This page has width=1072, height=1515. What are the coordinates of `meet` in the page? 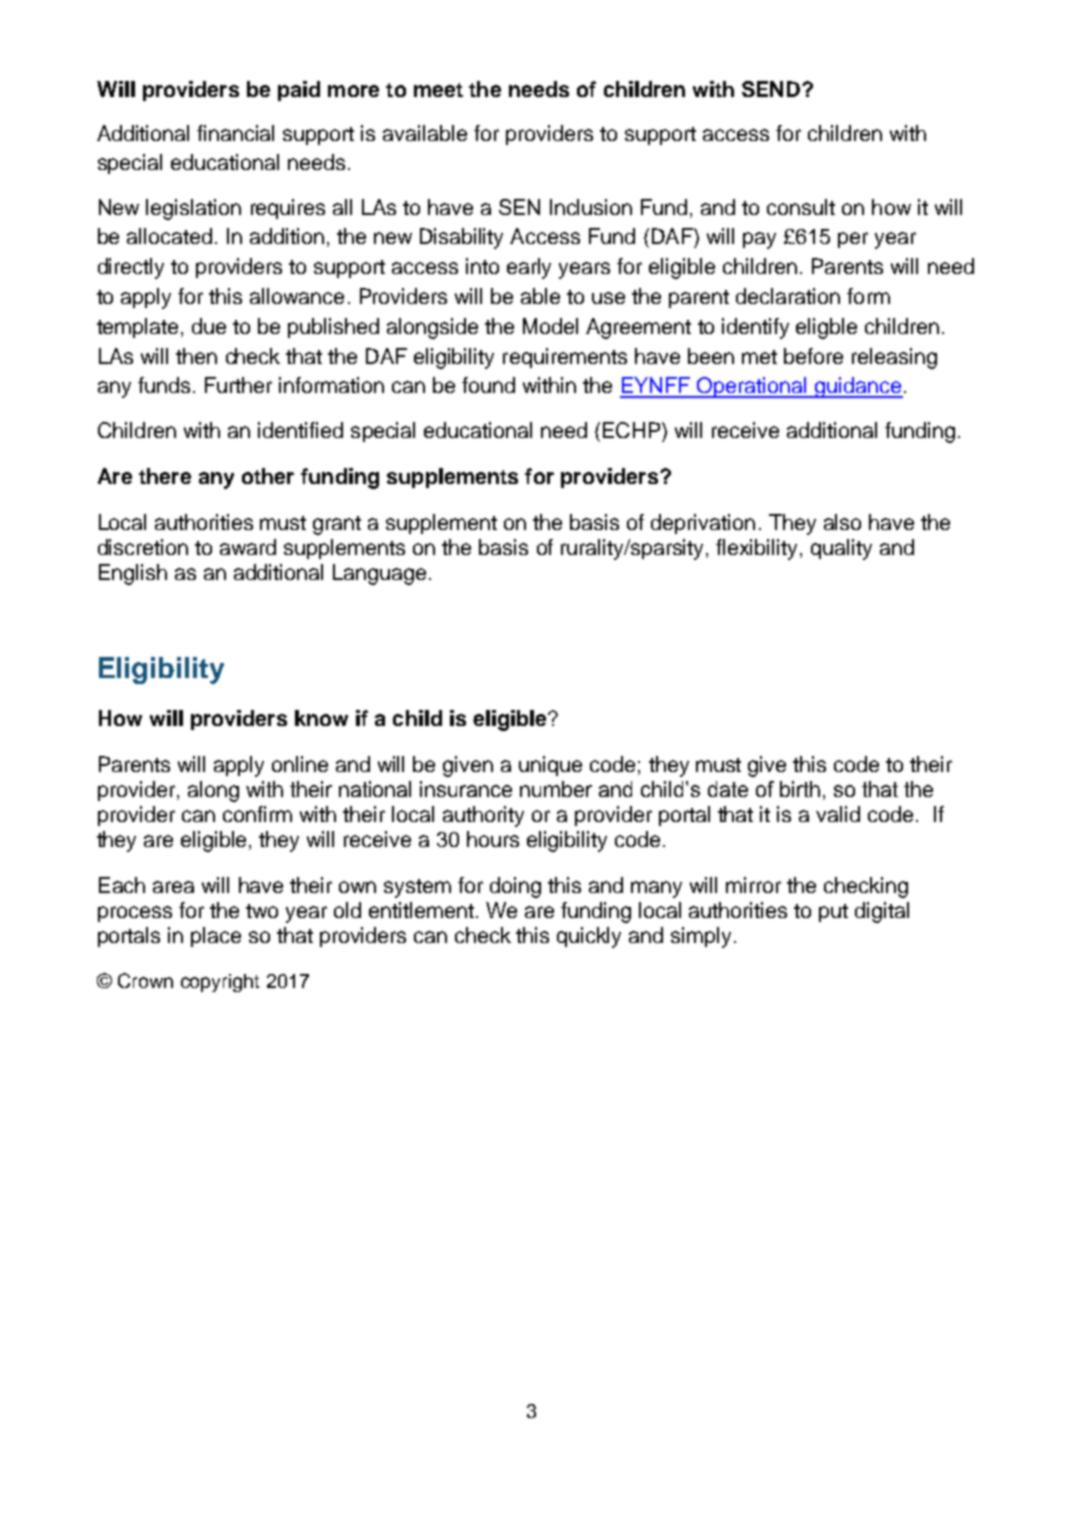 It's located at (438, 90).
